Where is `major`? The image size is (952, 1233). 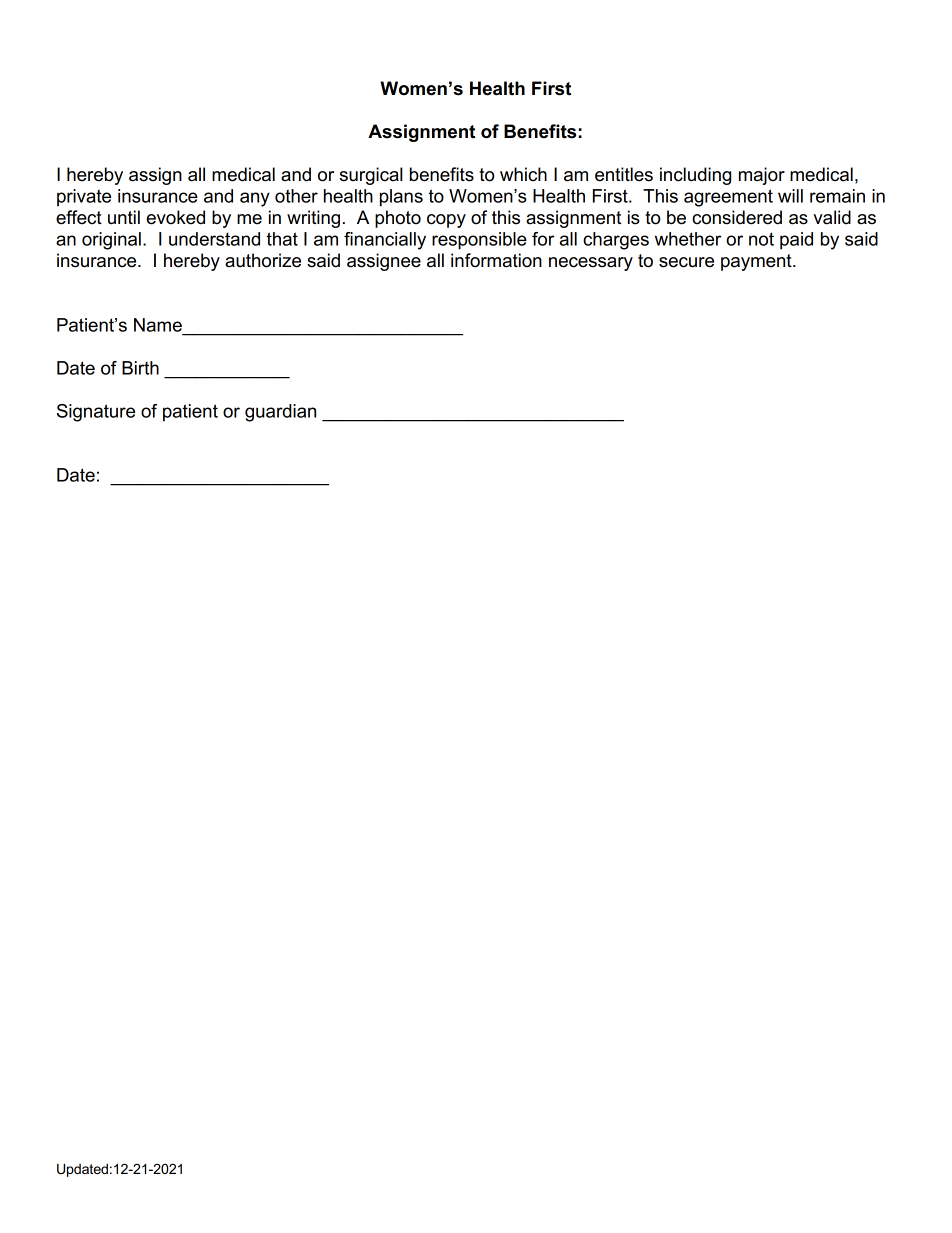
major is located at coordinates (762, 176).
